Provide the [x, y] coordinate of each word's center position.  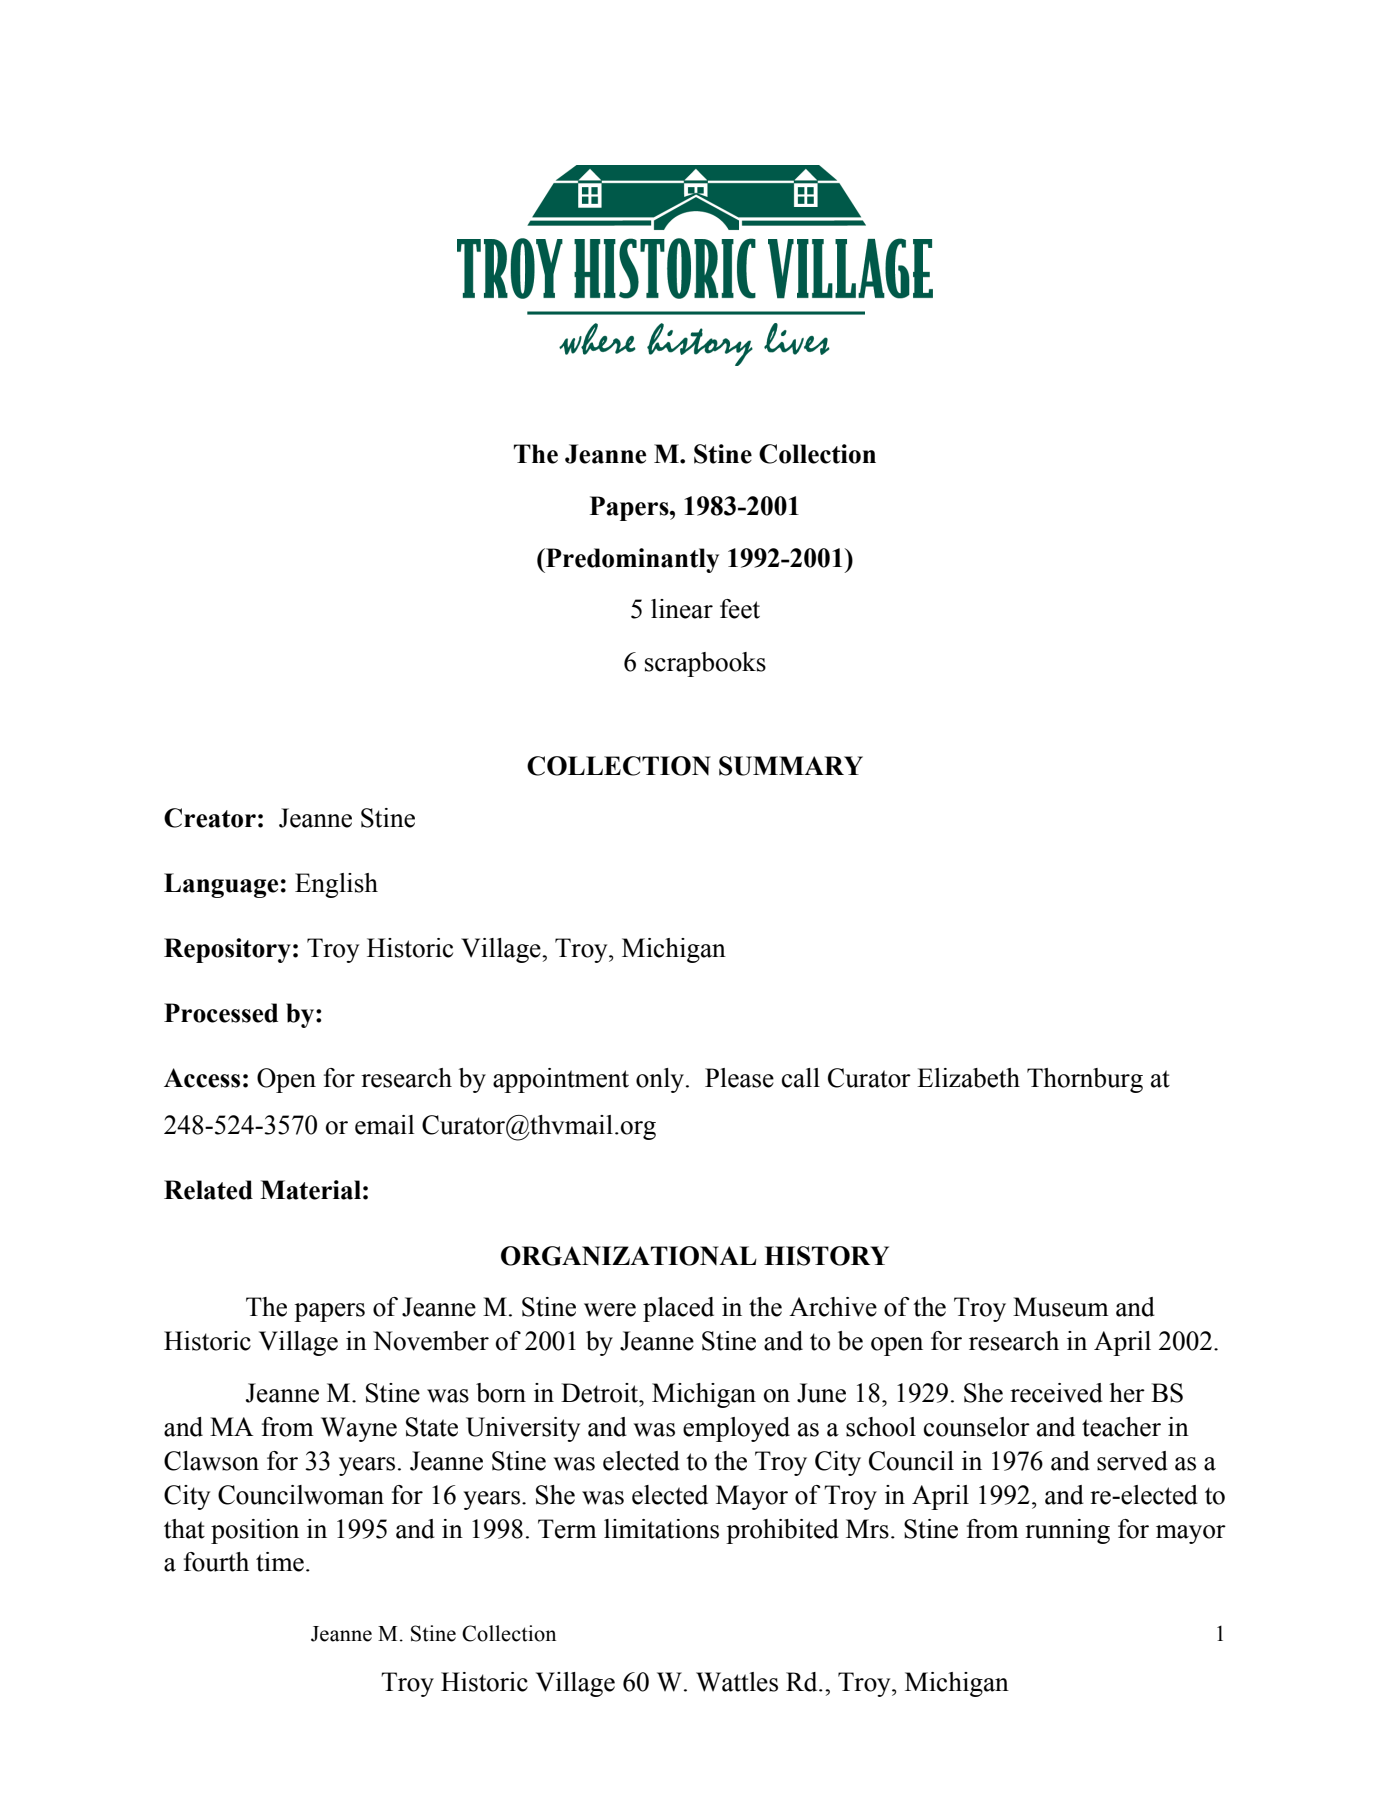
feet [740, 609]
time [280, 1562]
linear [682, 609]
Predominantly [631, 560]
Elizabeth [968, 1078]
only [661, 1080]
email [384, 1125]
